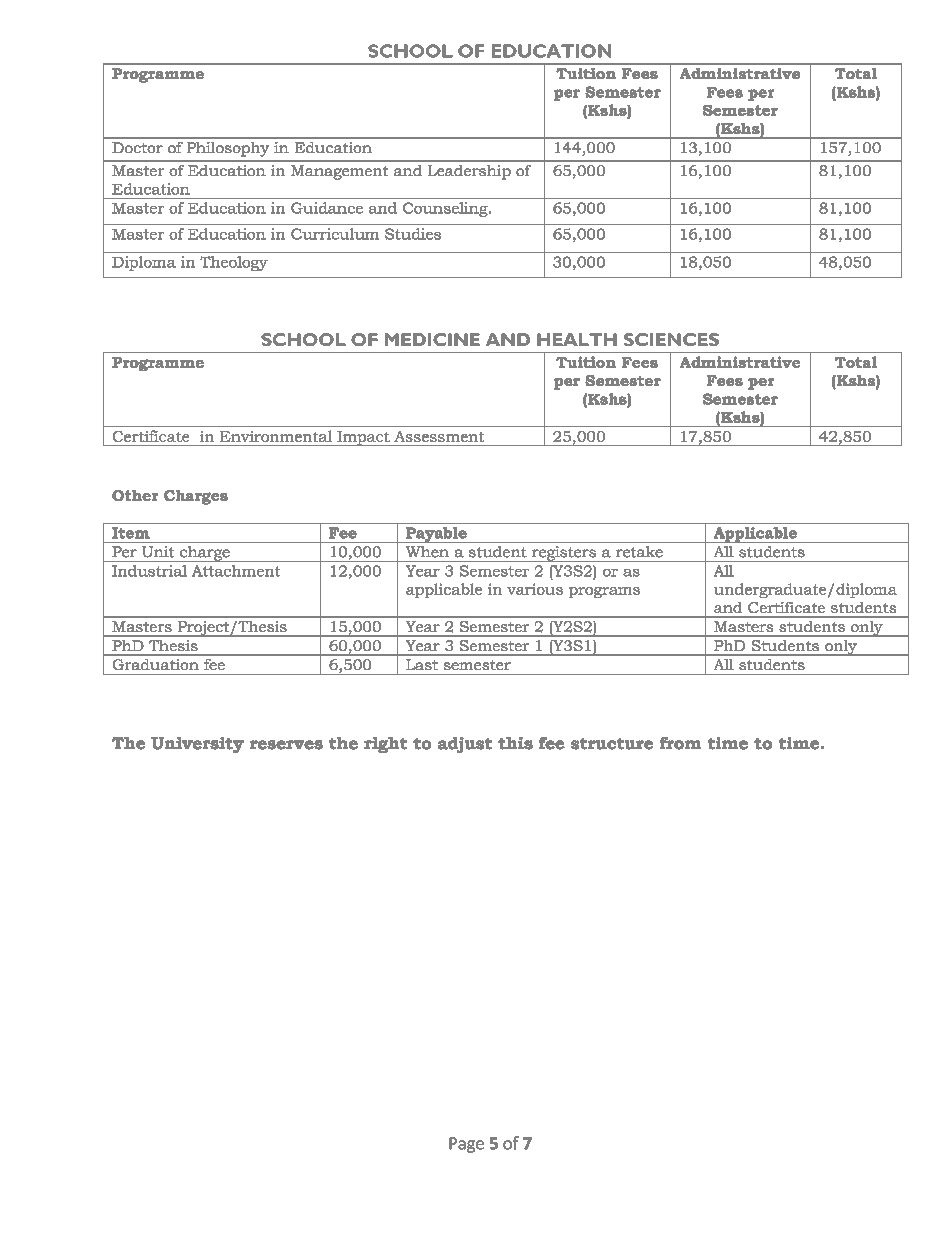 Image resolution: width=952 pixels, height=1233 pixels. Describe the element at coordinates (413, 234) in the screenshot. I see `Studies` at that location.
